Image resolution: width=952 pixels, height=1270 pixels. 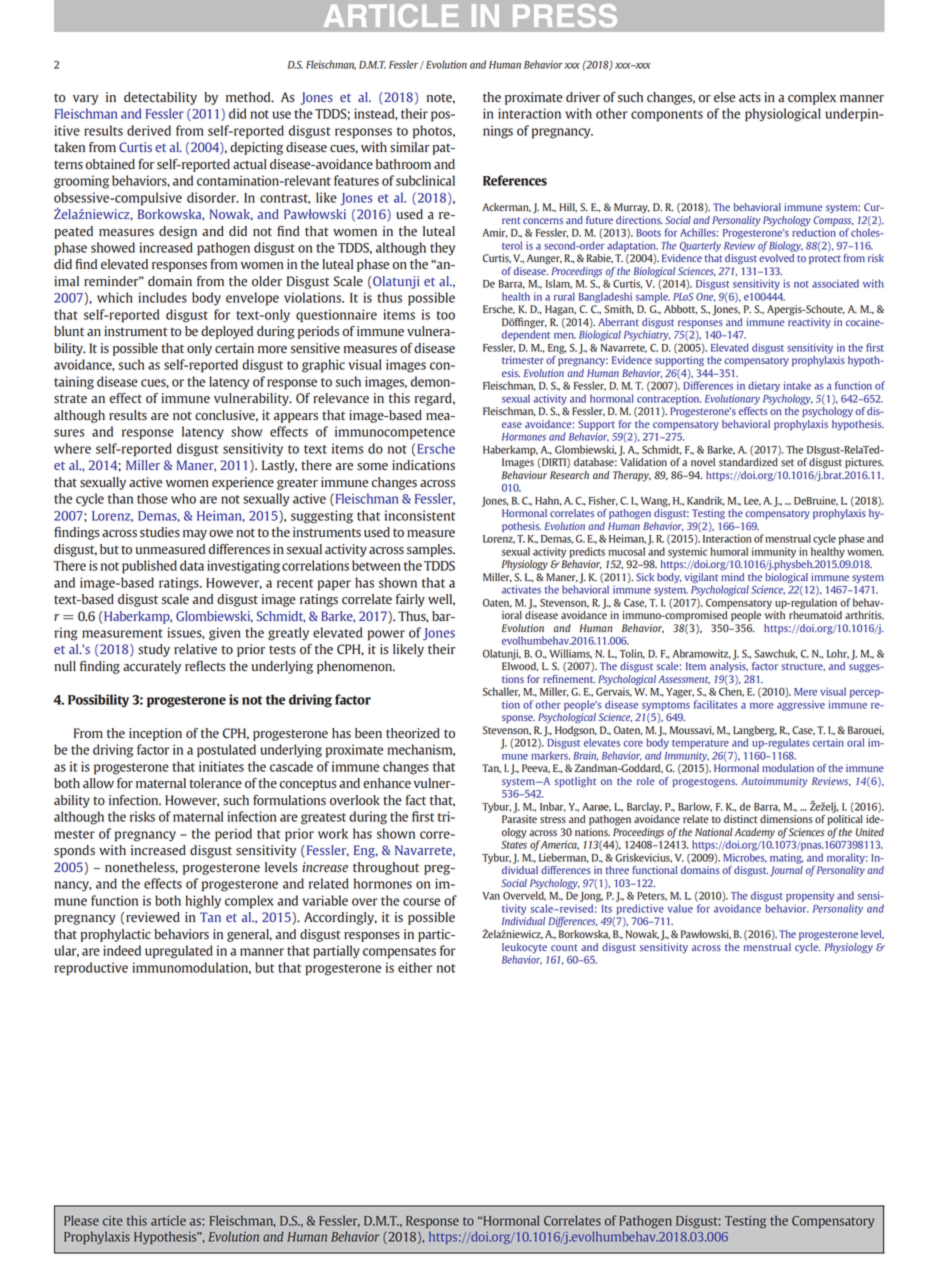 What do you see at coordinates (410, 147) in the image?
I see `similar` at bounding box center [410, 147].
